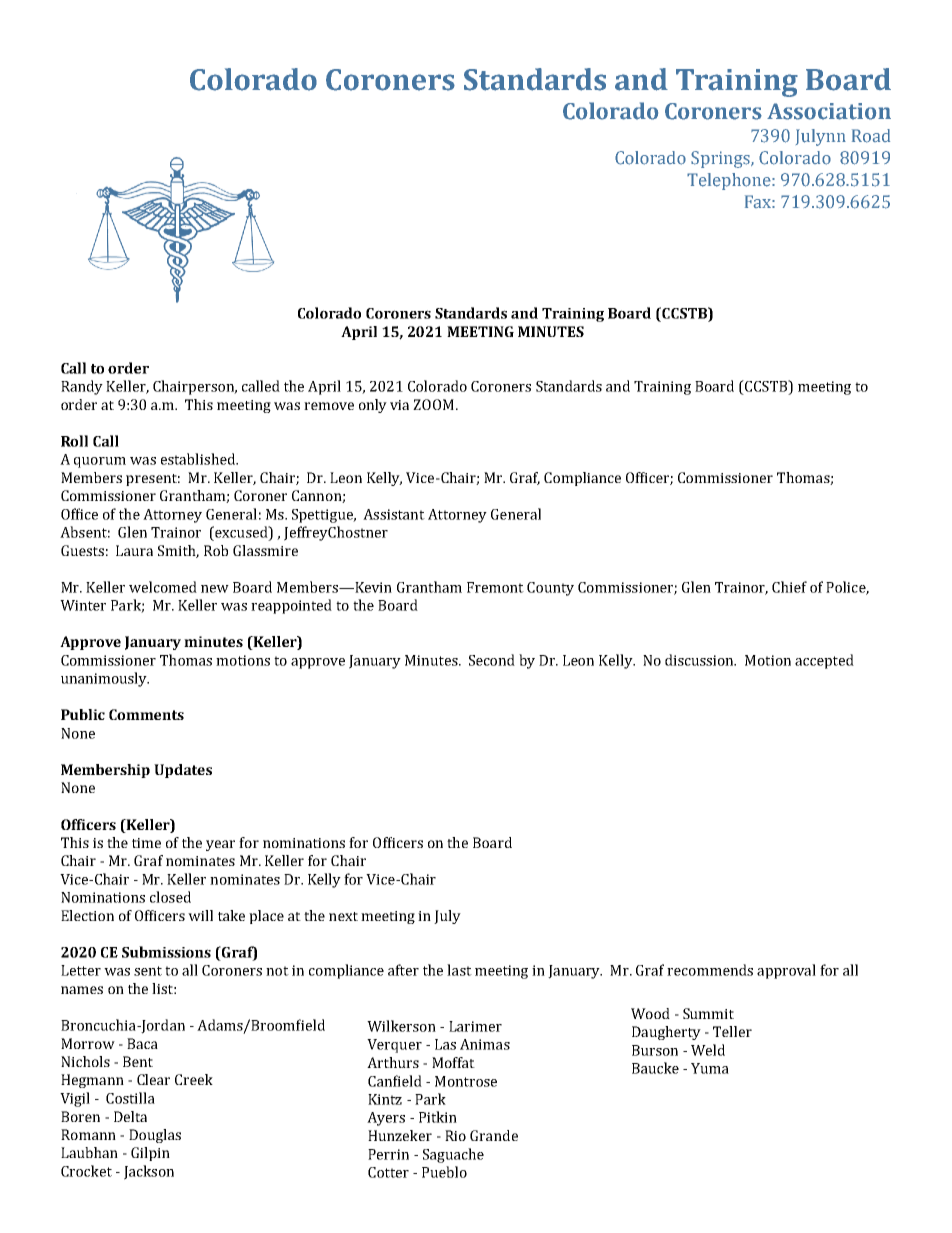 This screenshot has width=952, height=1233. I want to click on accepted, so click(824, 661).
